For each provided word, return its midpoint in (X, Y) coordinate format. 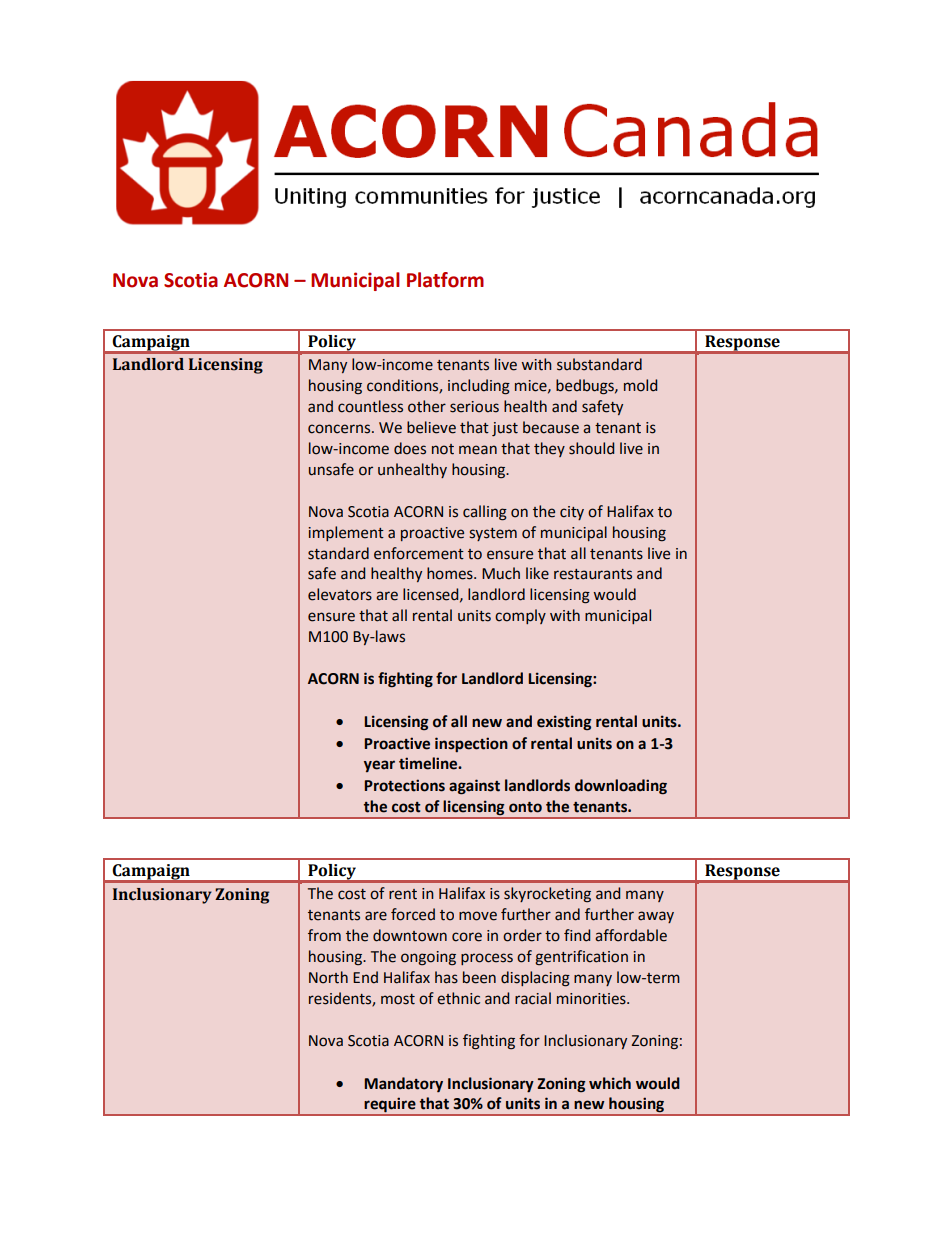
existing (564, 723)
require (390, 1106)
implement (346, 533)
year (379, 766)
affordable (631, 935)
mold (640, 385)
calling (485, 513)
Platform (445, 280)
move (478, 916)
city (572, 513)
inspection (471, 744)
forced (413, 914)
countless (370, 406)
